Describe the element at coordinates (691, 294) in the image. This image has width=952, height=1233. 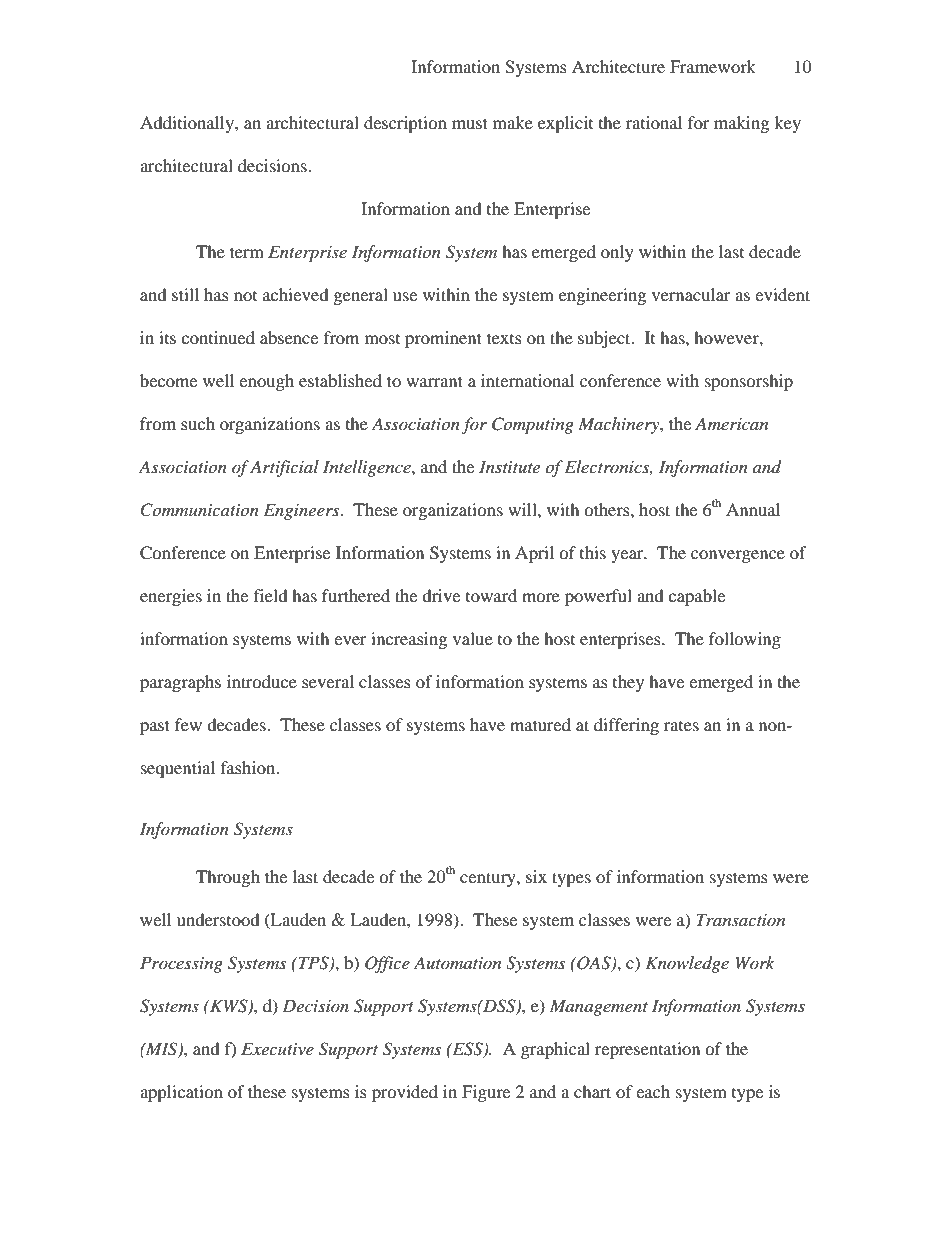
I see `vernacular` at that location.
